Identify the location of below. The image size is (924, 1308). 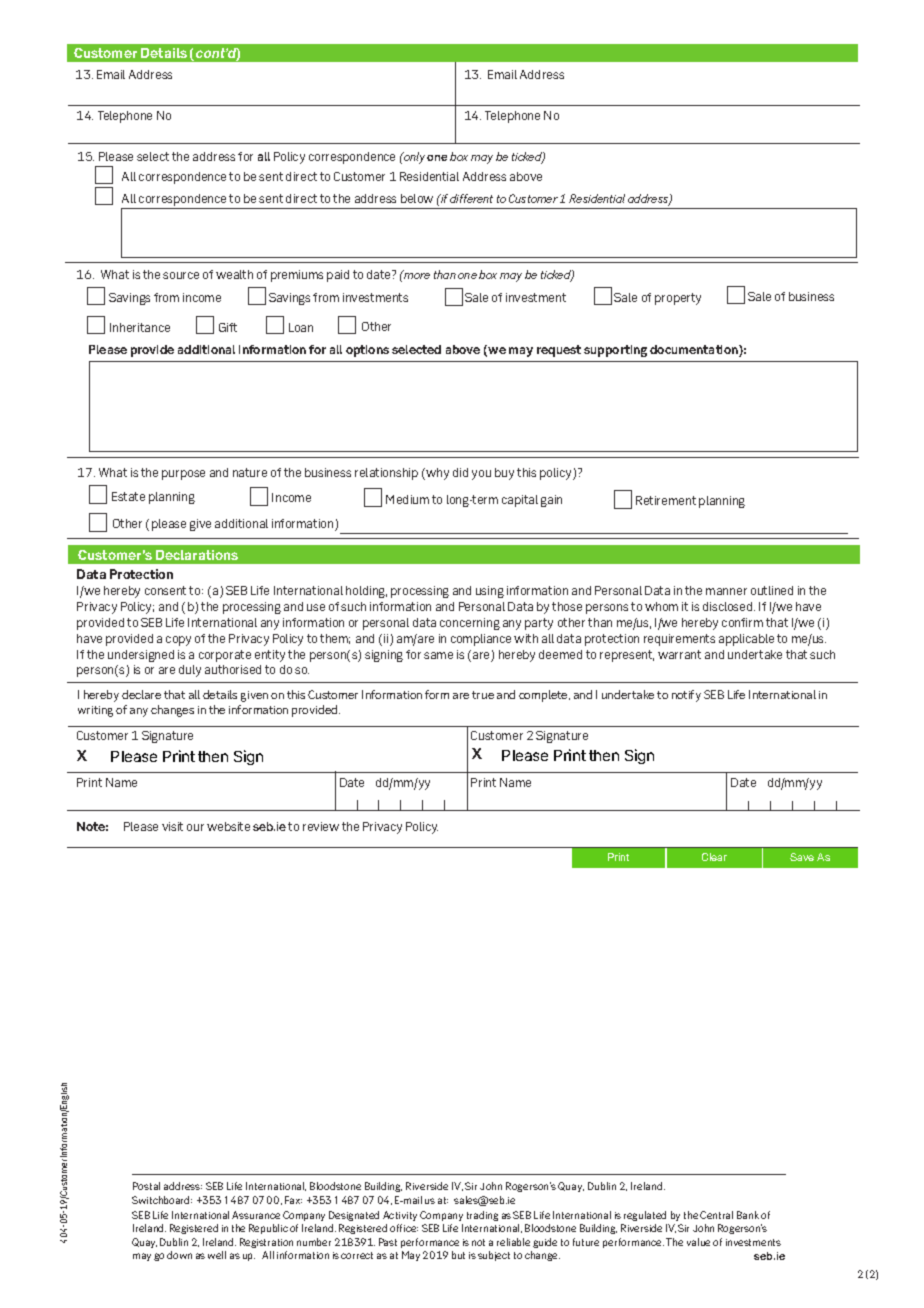
(417, 198).
